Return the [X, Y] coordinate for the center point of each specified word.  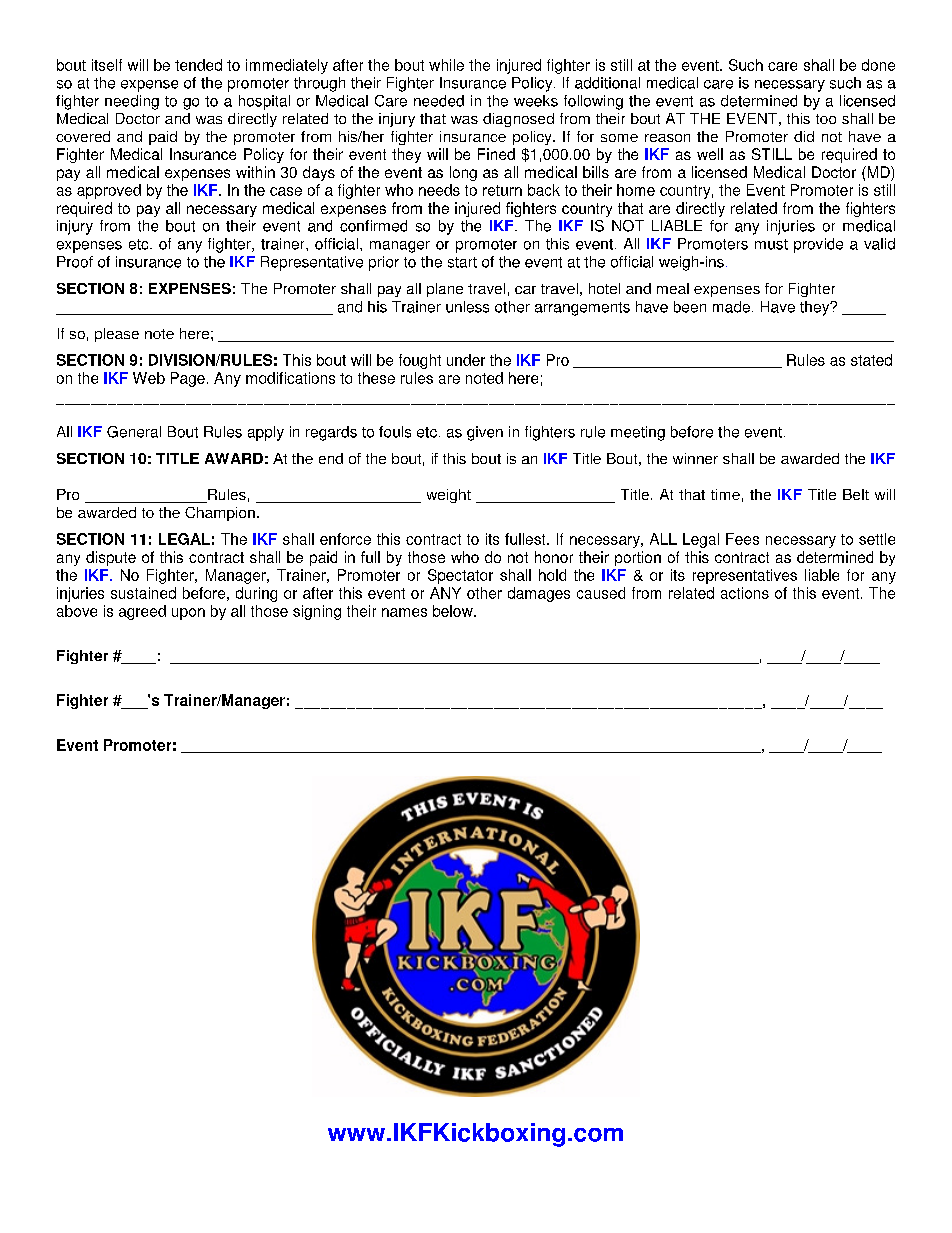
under [466, 360]
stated [871, 360]
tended [198, 65]
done [878, 65]
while [446, 65]
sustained [143, 593]
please [117, 335]
